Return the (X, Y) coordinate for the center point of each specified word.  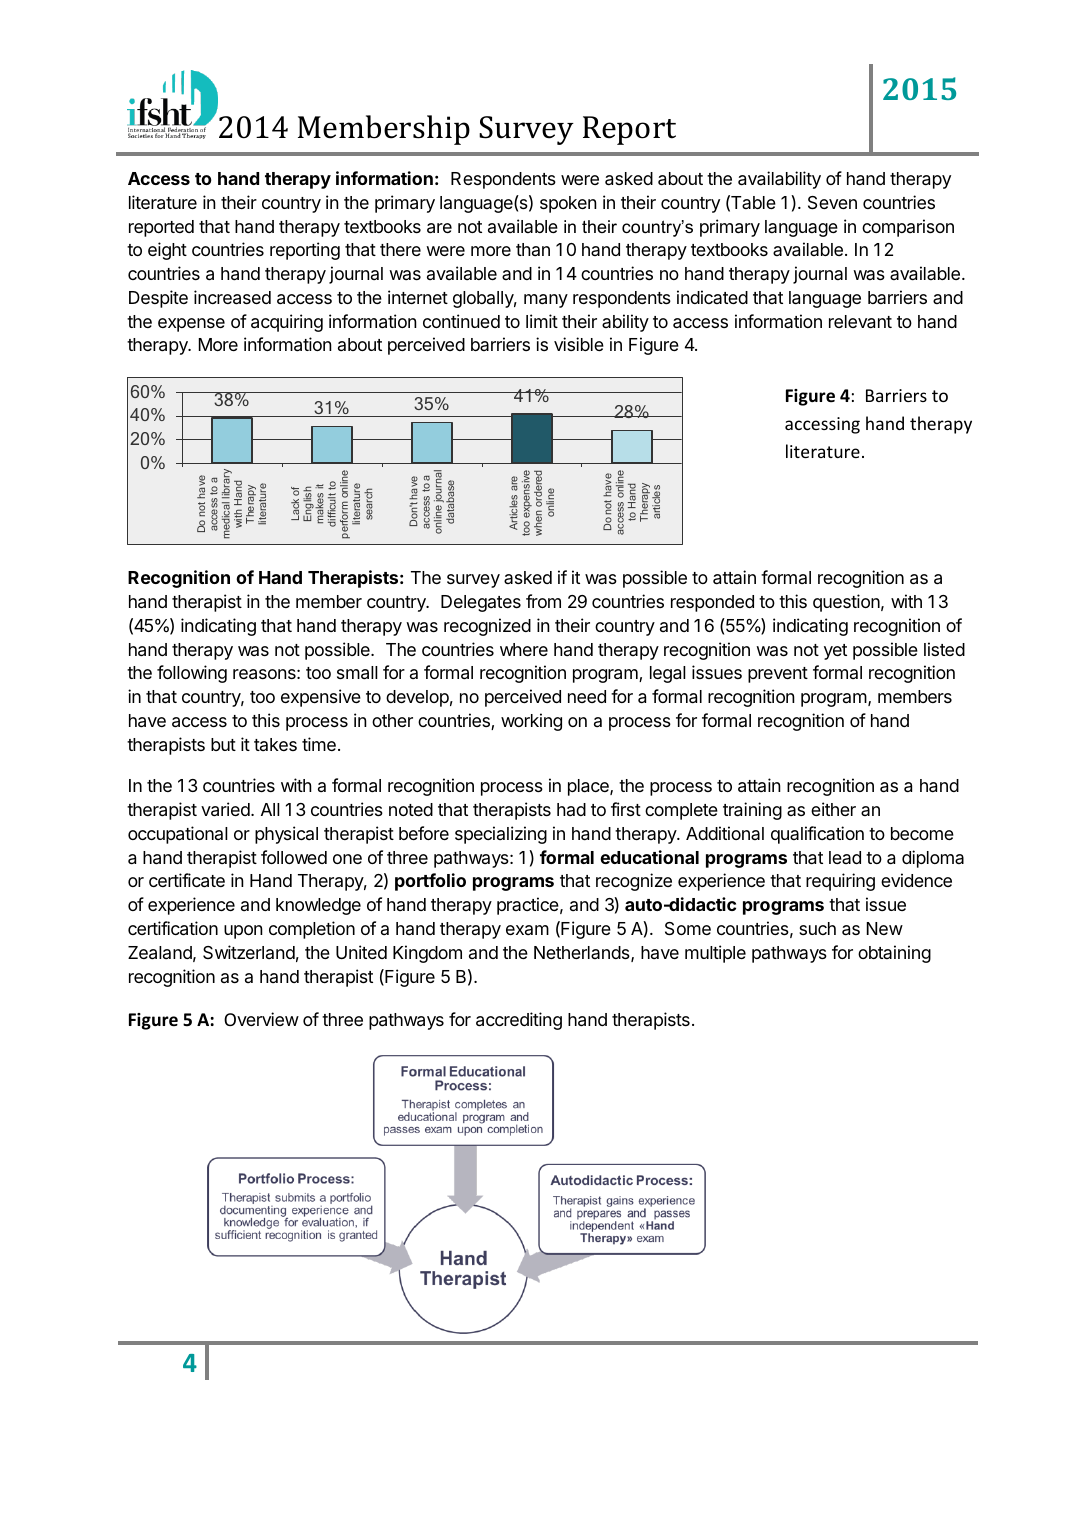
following (192, 674)
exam (527, 930)
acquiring (287, 323)
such (817, 928)
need (587, 696)
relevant (860, 322)
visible (579, 344)
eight (167, 251)
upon (243, 932)
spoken (568, 204)
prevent (778, 675)
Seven (832, 203)
